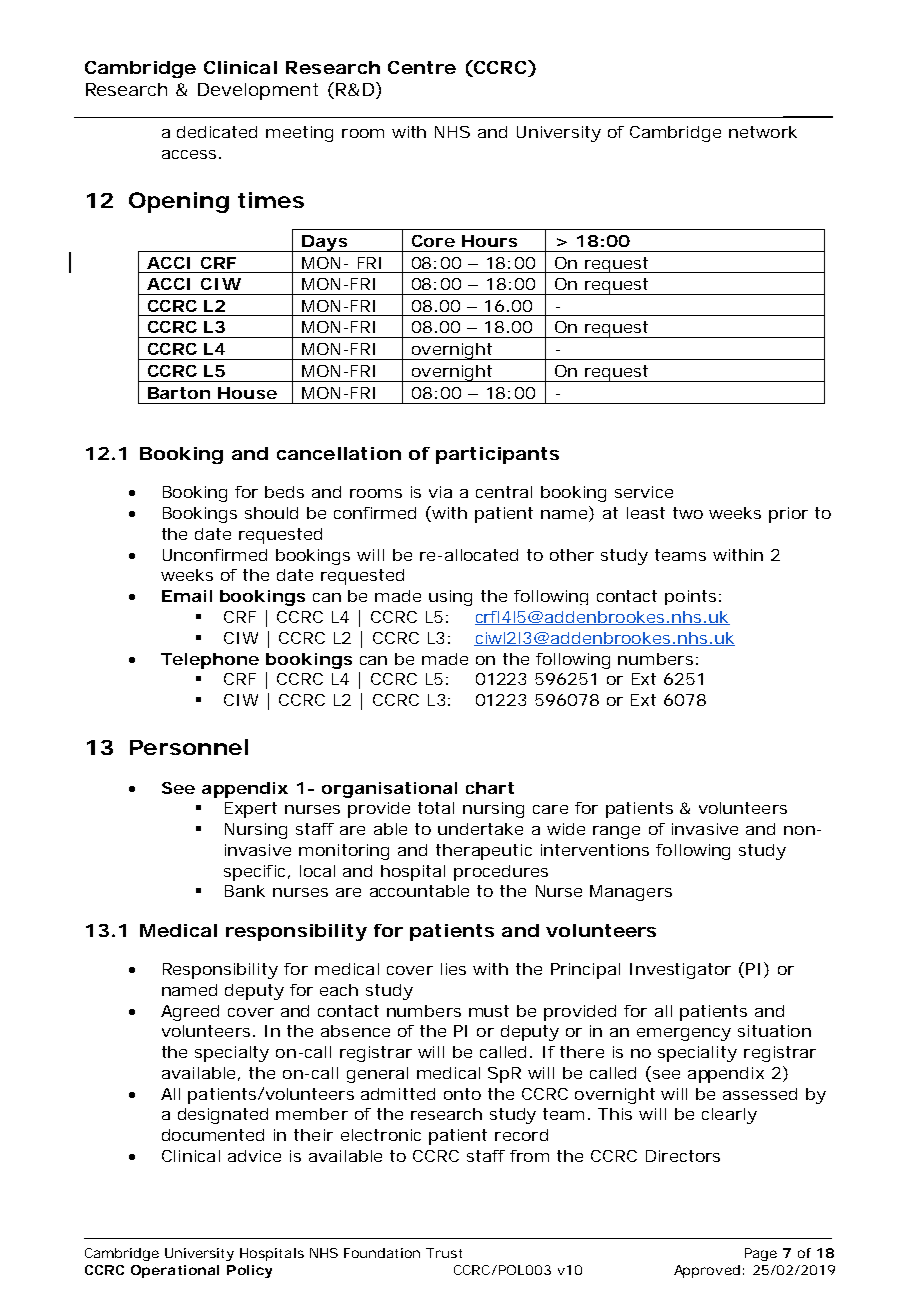 The image size is (924, 1308). What do you see at coordinates (504, 492) in the screenshot?
I see `central` at bounding box center [504, 492].
